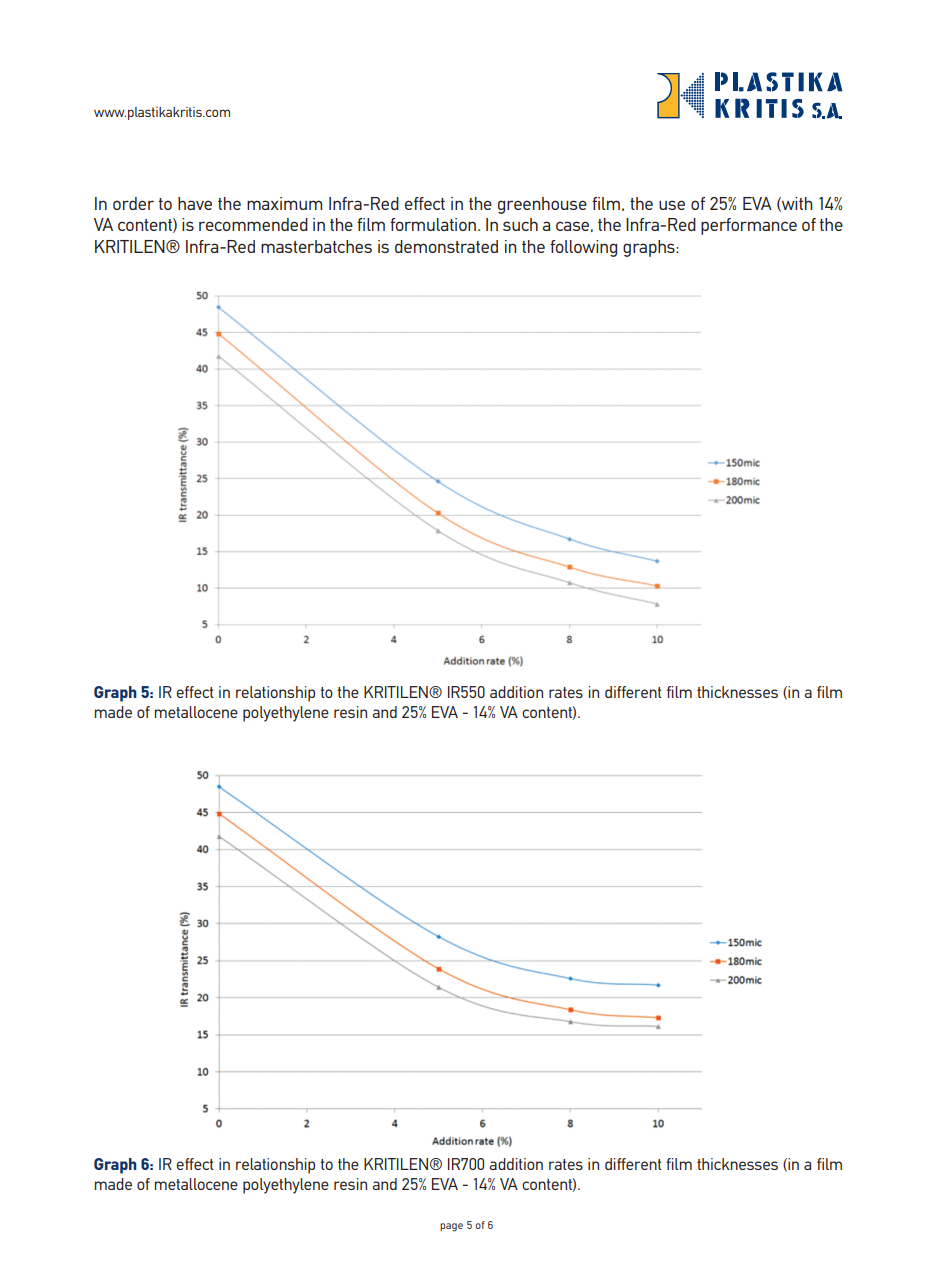 This page has width=949, height=1288. I want to click on such, so click(520, 224).
